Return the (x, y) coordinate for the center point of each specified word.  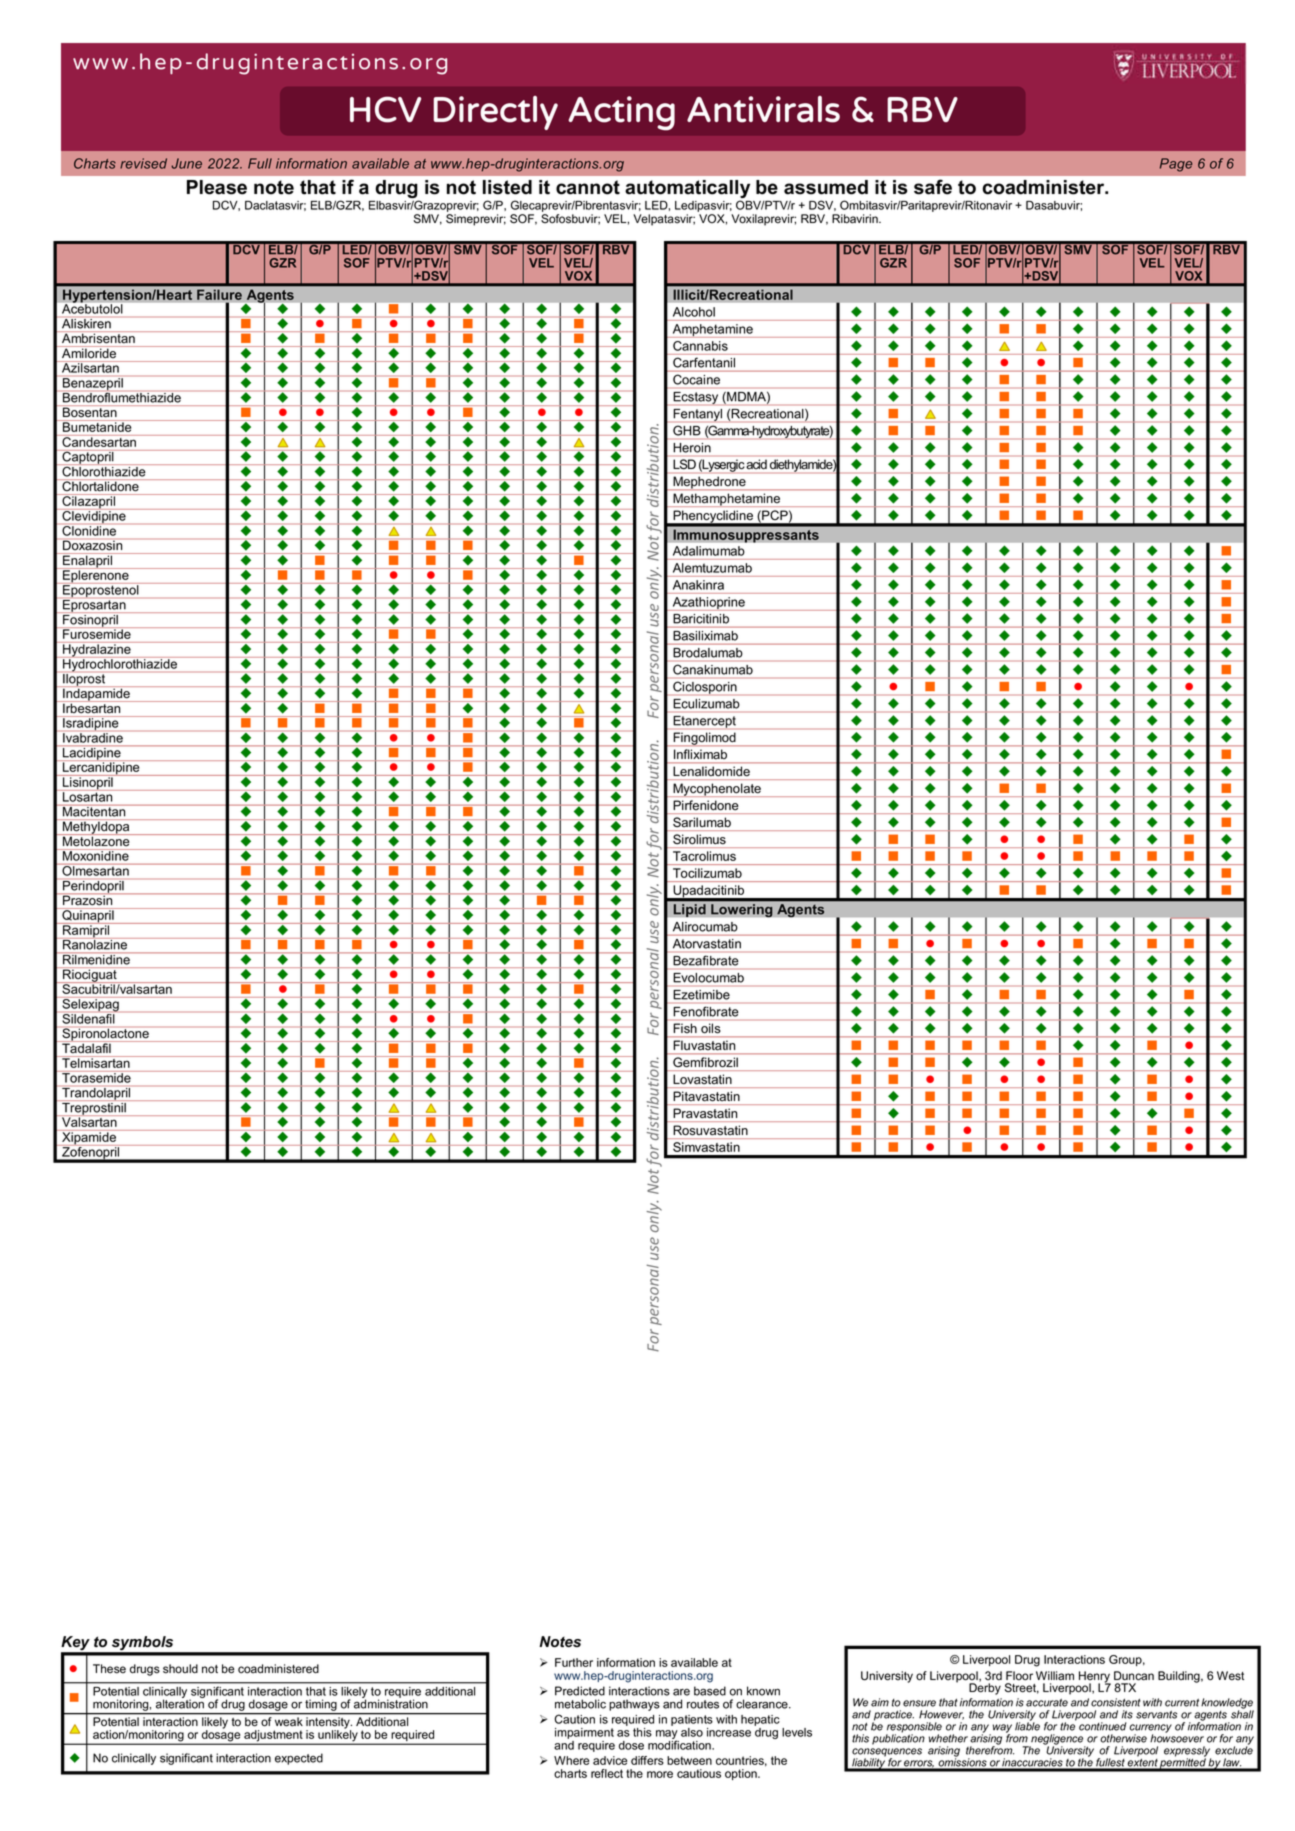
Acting (621, 113)
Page (1176, 165)
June (186, 163)
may (667, 1736)
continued (1102, 1726)
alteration (180, 1703)
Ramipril (86, 931)
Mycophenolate (717, 790)
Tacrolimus (704, 856)
